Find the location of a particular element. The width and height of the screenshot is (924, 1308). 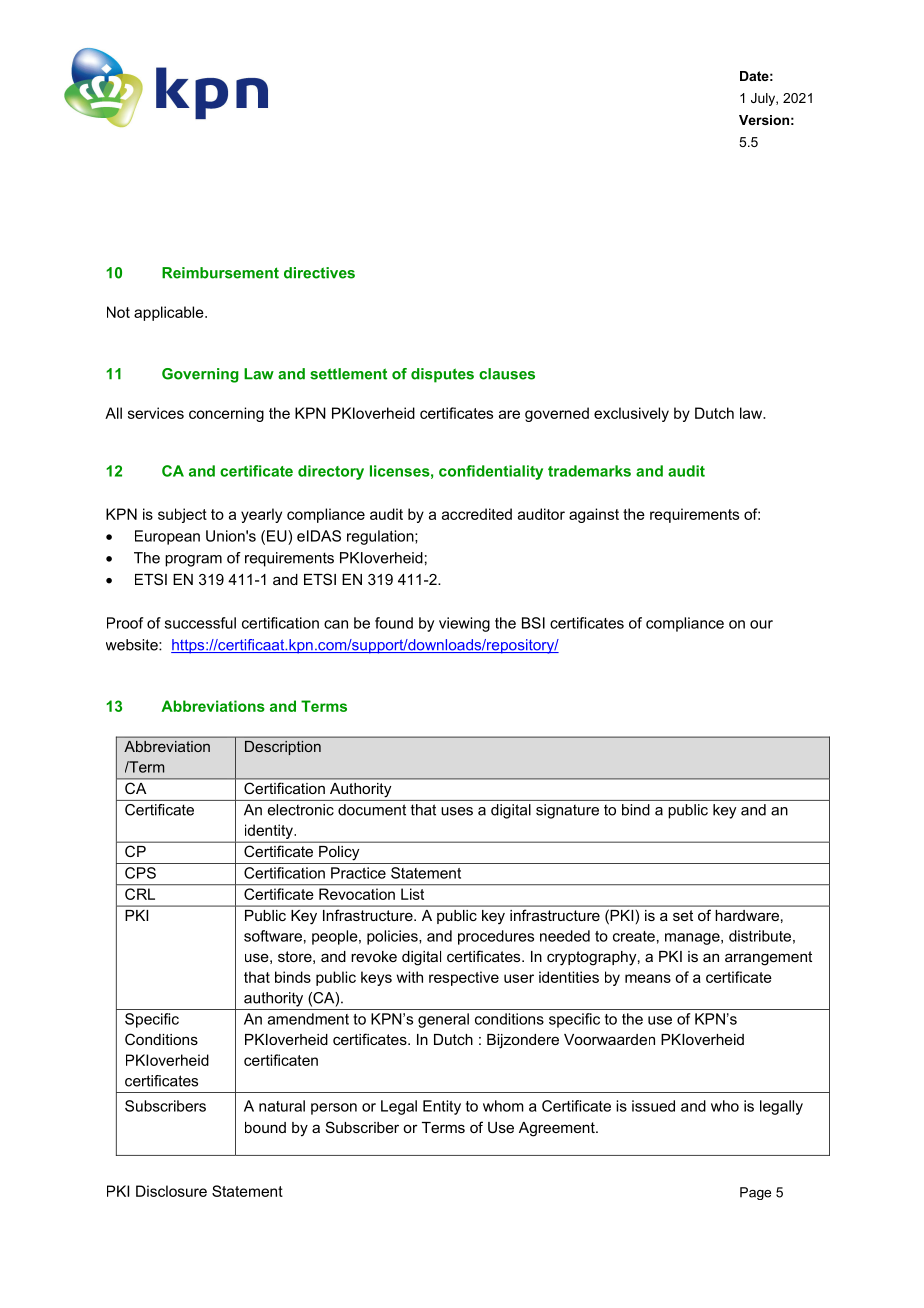

subject is located at coordinates (182, 515).
